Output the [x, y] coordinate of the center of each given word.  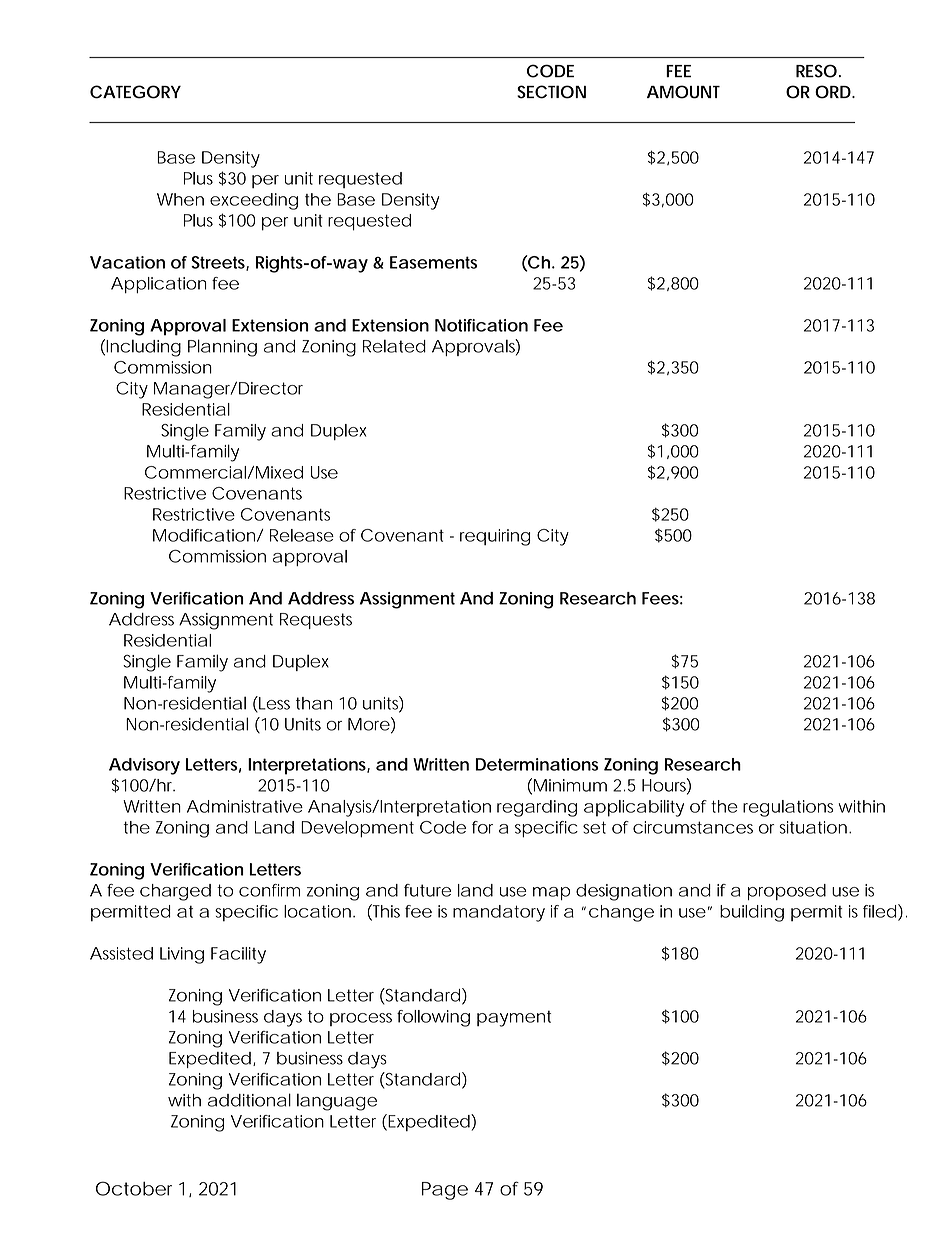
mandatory [499, 913]
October [134, 1188]
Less [273, 704]
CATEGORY [135, 92]
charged [175, 892]
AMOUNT [683, 92]
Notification [481, 325]
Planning [222, 348]
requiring [495, 537]
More [369, 724]
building [752, 913]
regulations [788, 808]
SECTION [551, 92]
